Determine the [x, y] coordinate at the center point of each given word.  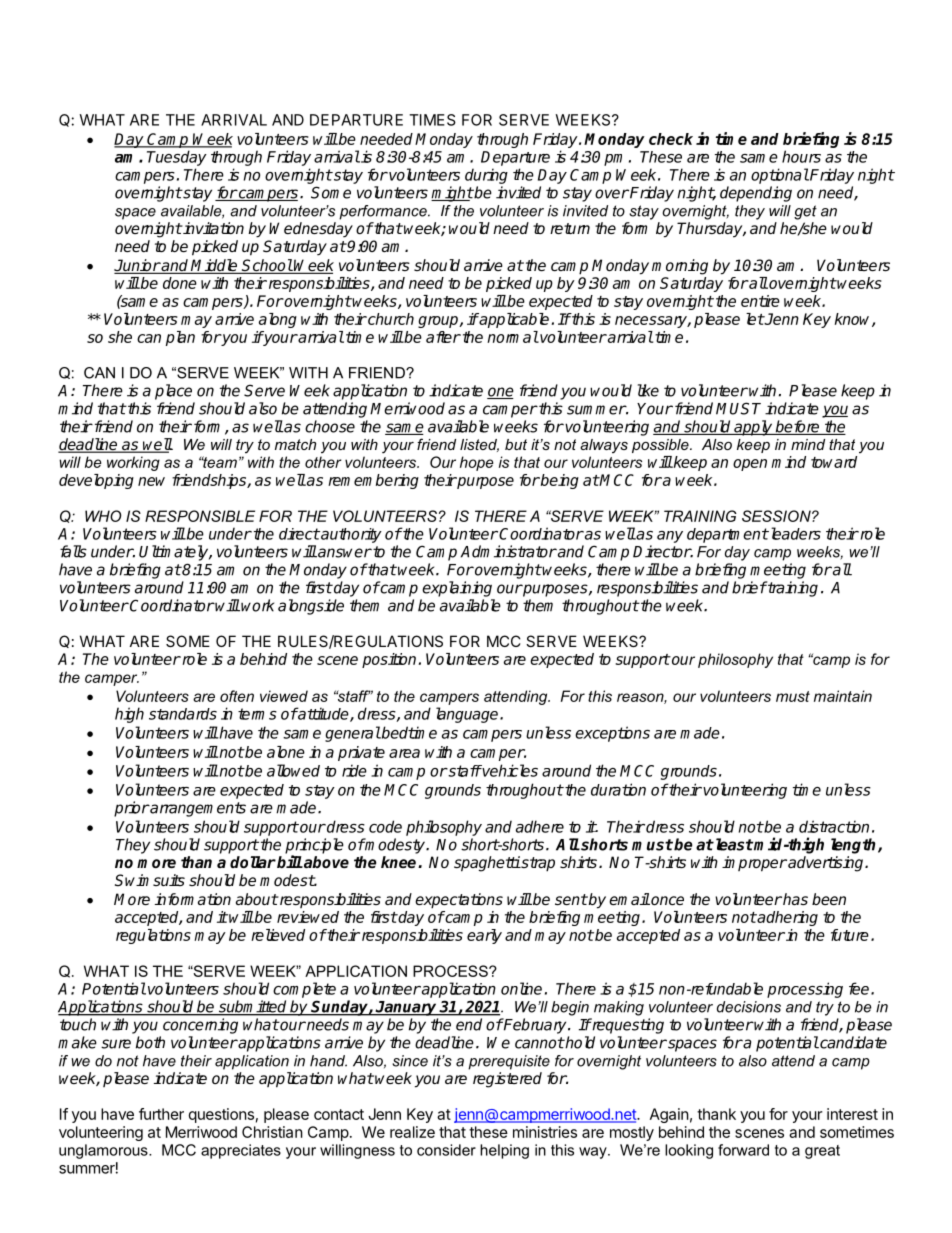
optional [780, 176]
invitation [212, 228]
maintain [843, 696]
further [161, 1114]
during [486, 176]
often [237, 696]
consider [446, 1150]
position [389, 660]
